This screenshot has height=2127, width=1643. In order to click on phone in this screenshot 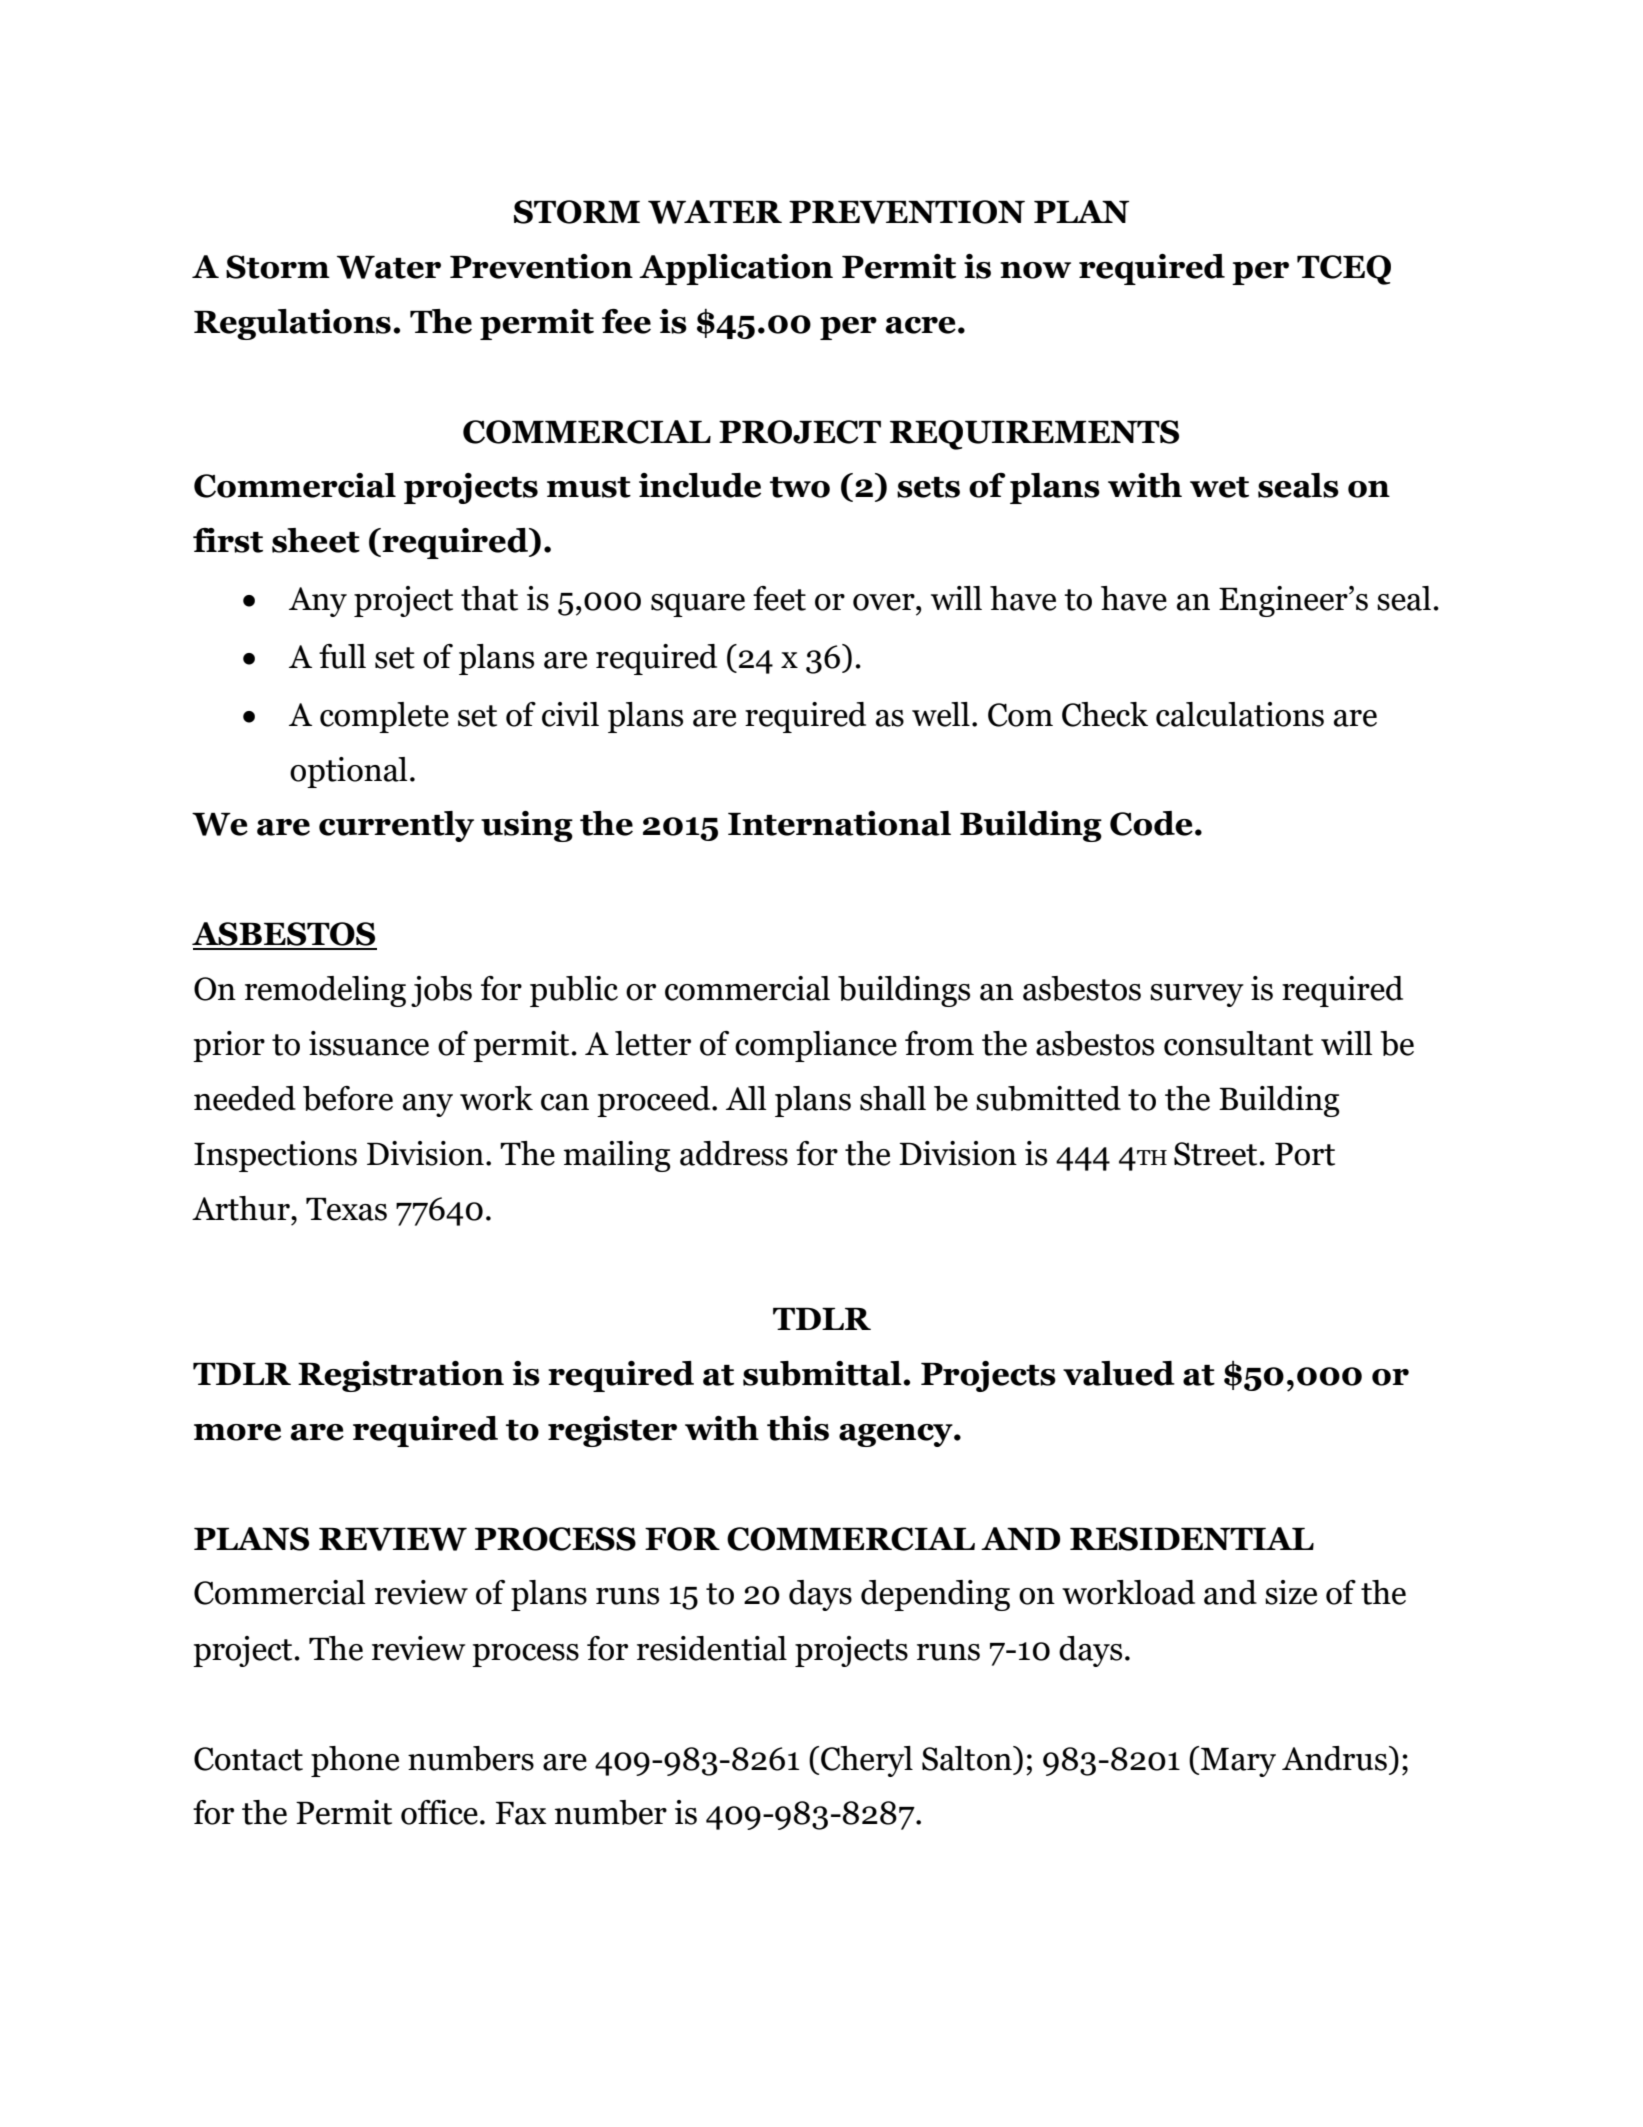, I will do `click(355, 1761)`.
